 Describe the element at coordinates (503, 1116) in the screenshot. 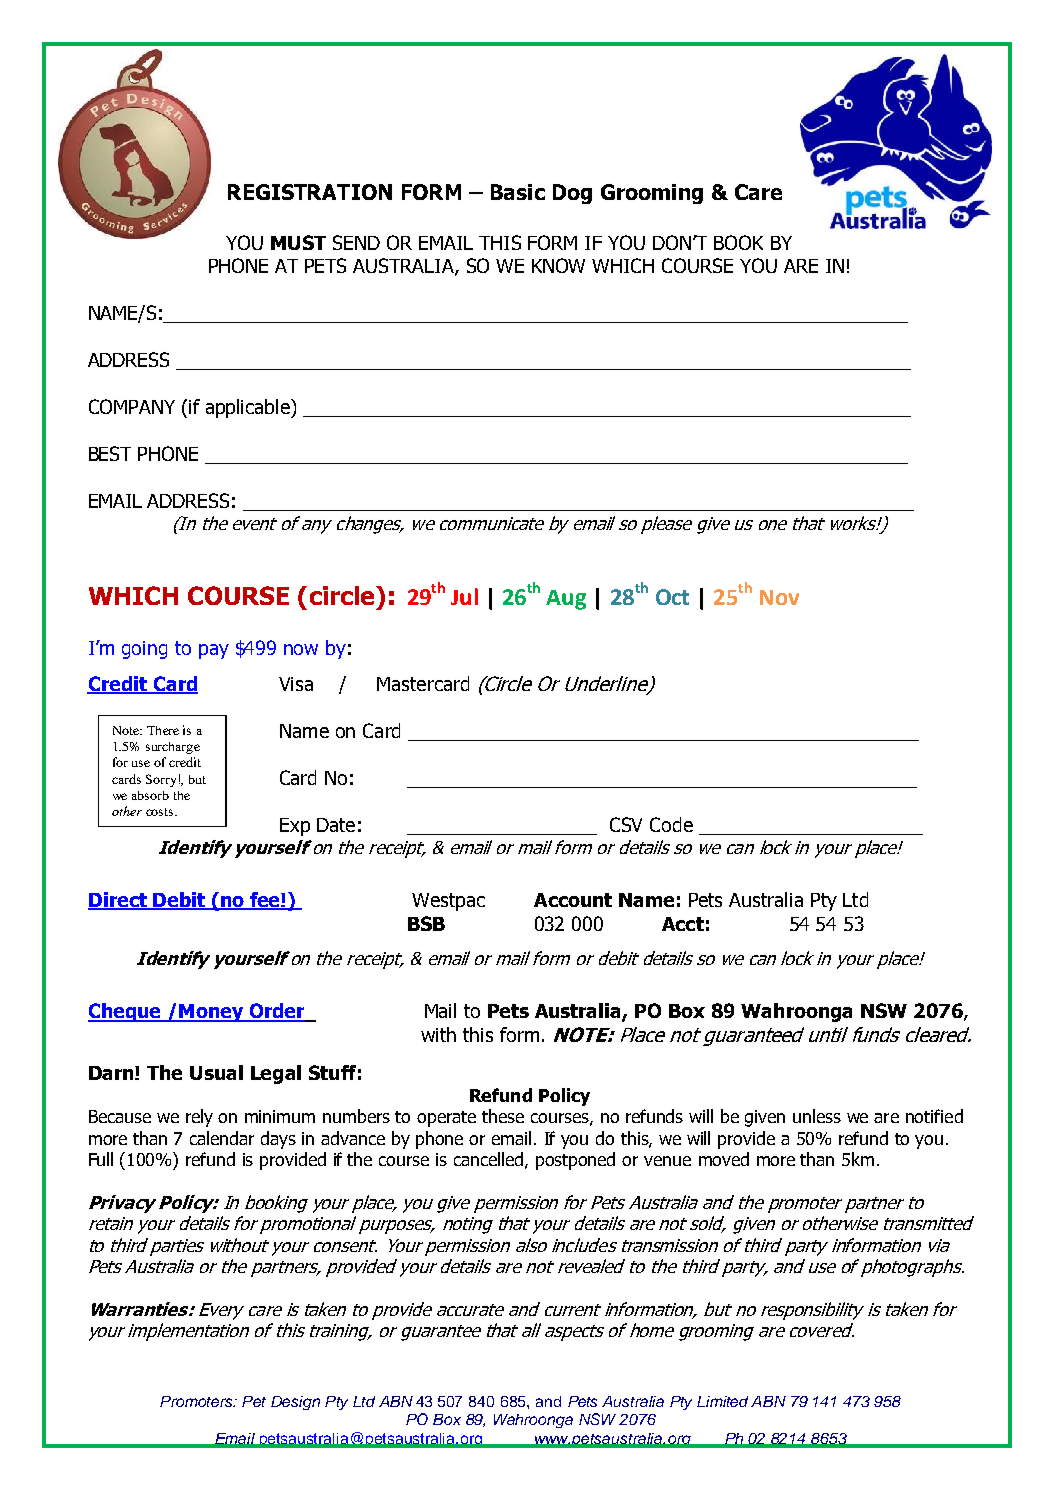

I see `these` at that location.
